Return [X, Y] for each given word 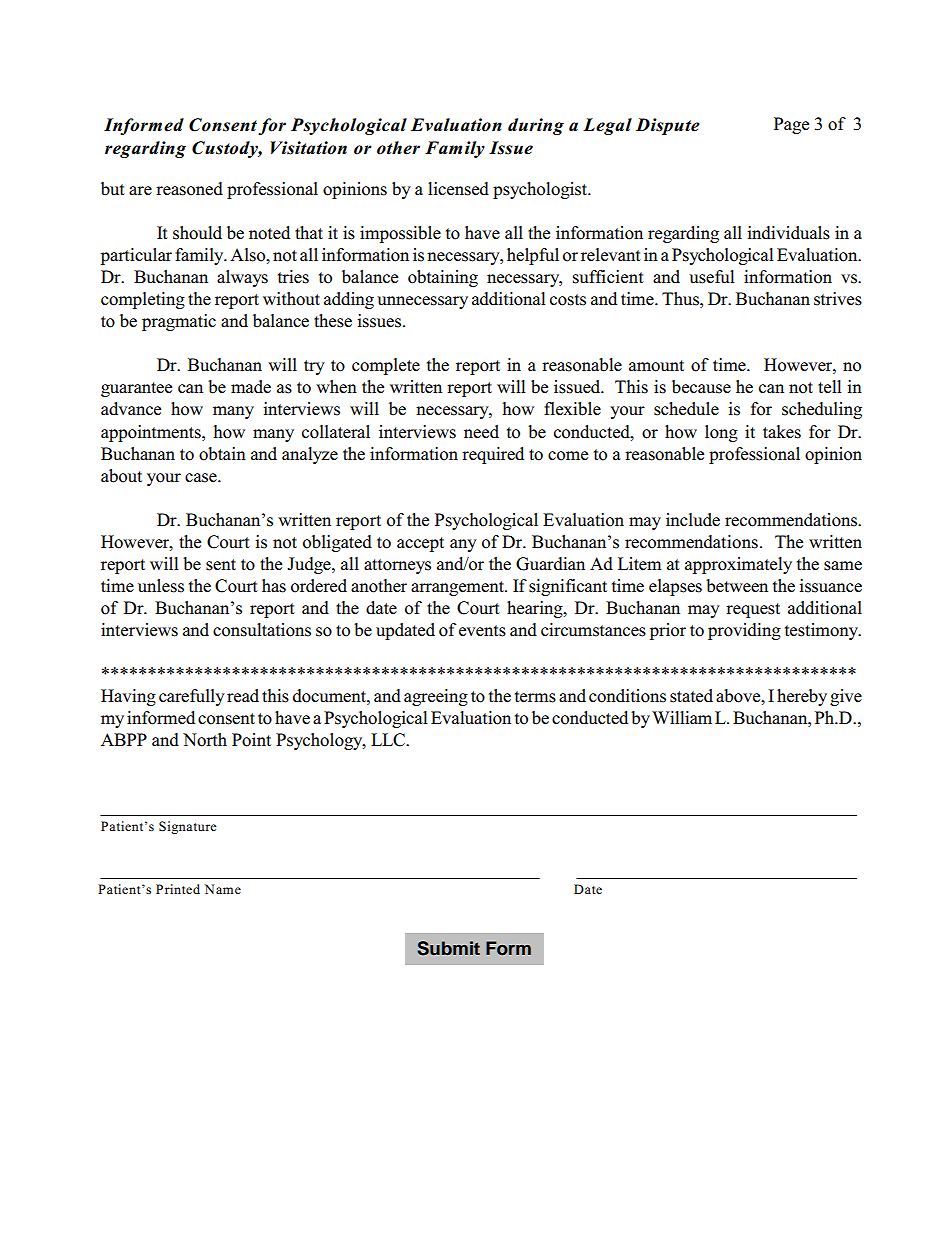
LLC [389, 740]
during [536, 126]
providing [744, 631]
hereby [802, 697]
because [701, 387]
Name [223, 889]
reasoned [189, 189]
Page [791, 125]
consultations [262, 630]
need [481, 432]
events [482, 631]
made [251, 387]
